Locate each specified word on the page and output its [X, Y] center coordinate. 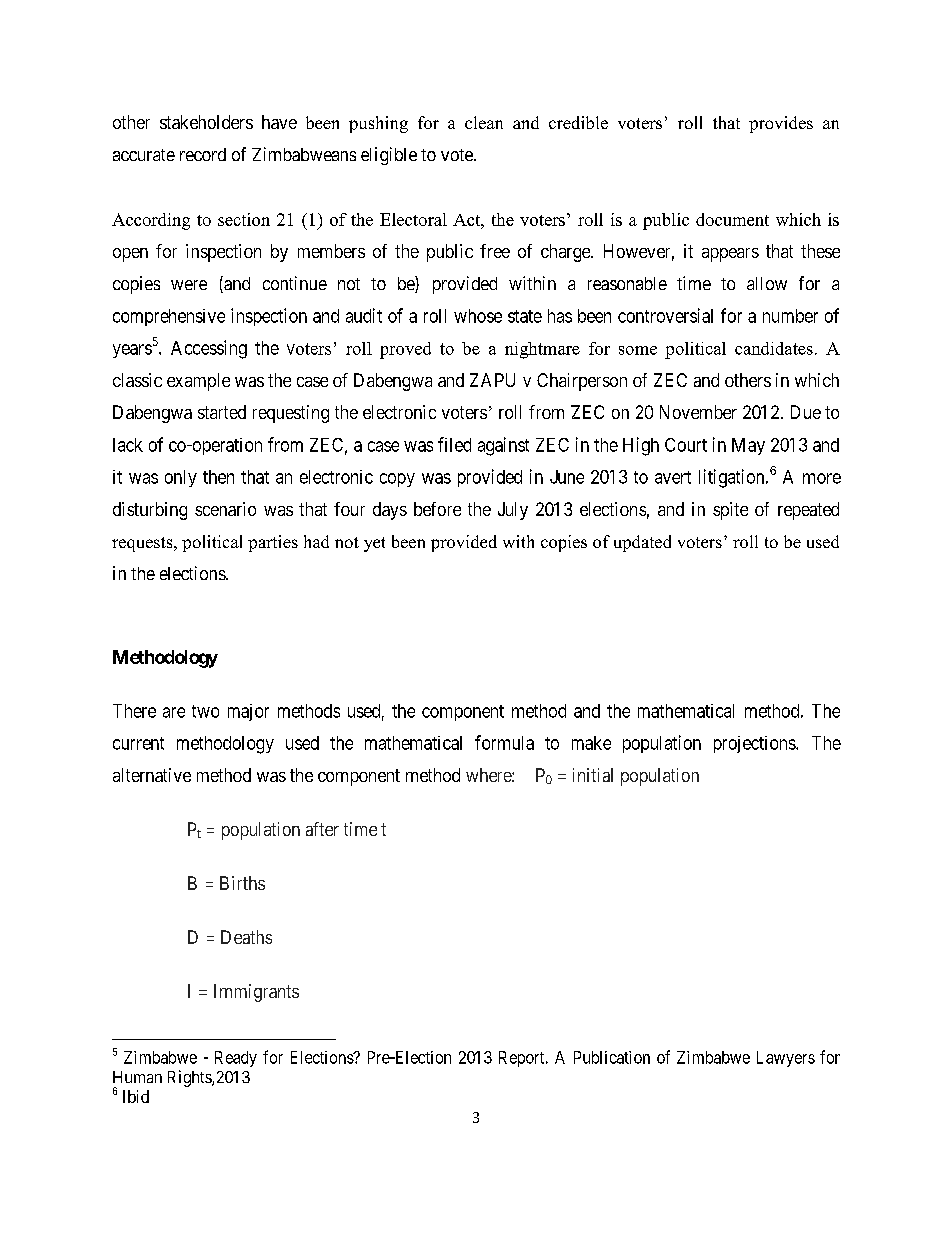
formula [504, 742]
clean [484, 122]
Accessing [209, 349]
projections [755, 744]
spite [730, 511]
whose [478, 316]
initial [593, 775]
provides [781, 124]
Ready [236, 1059]
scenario [225, 509]
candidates [774, 348]
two [205, 711]
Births [242, 883]
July [513, 511]
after [322, 829]
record [203, 154]
